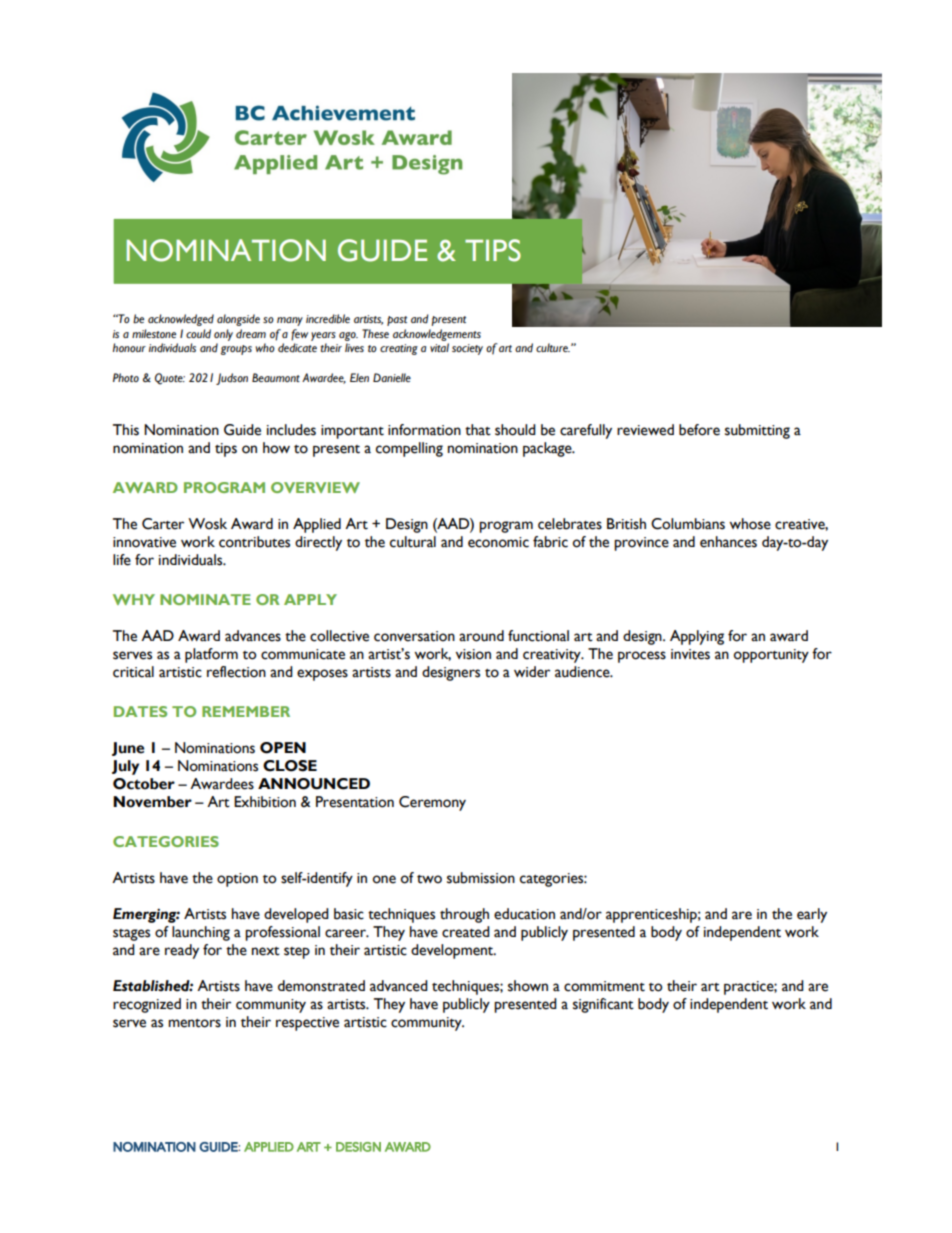 The height and width of the screenshot is (1233, 952). What do you see at coordinates (690, 654) in the screenshot?
I see `invites` at bounding box center [690, 654].
